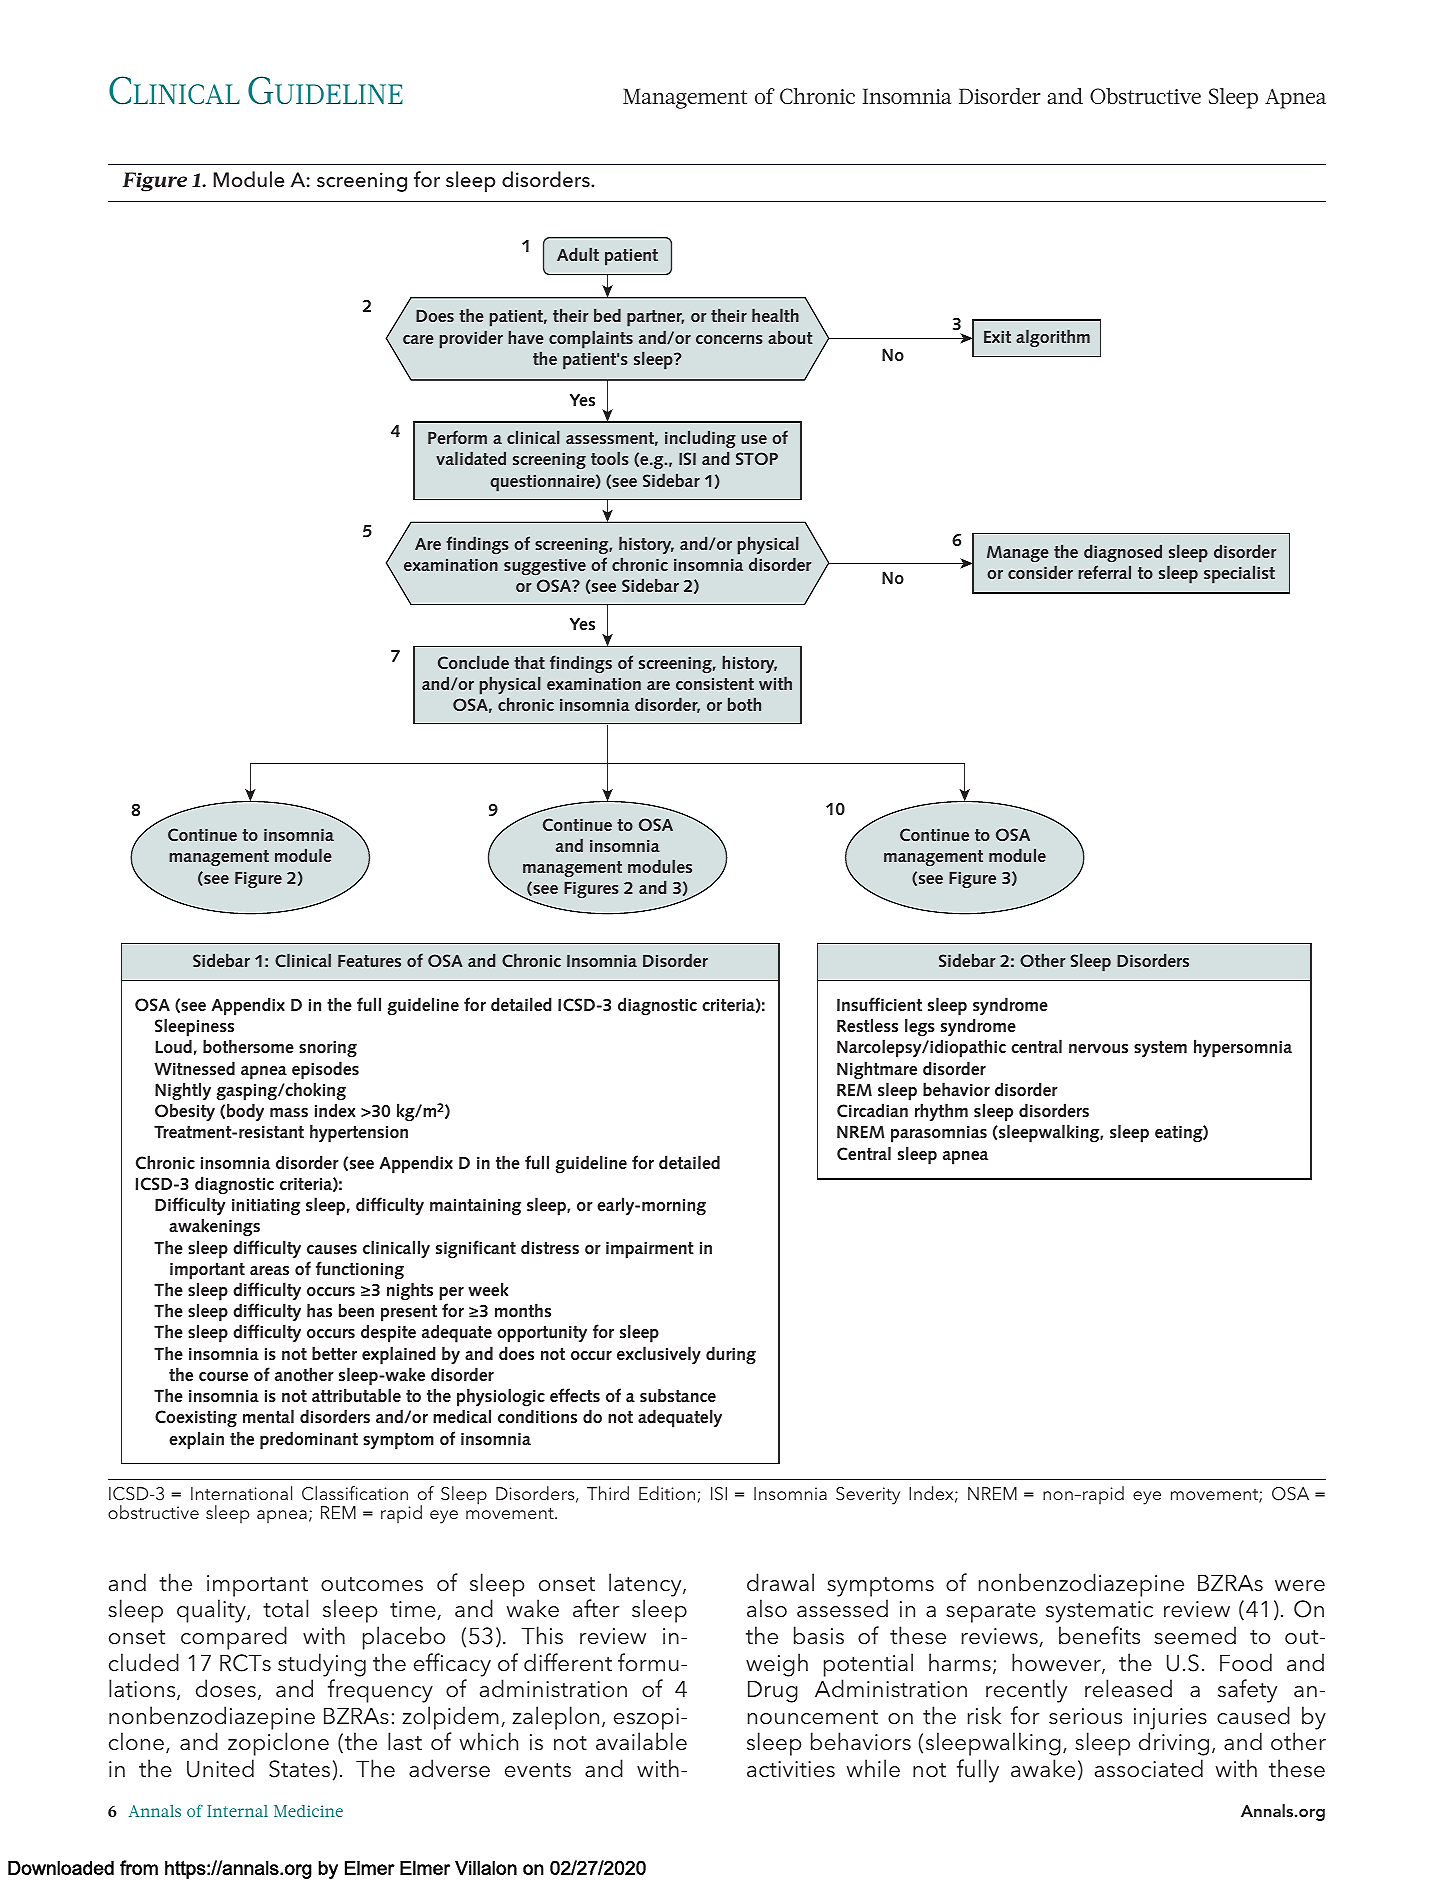 Image resolution: width=1436 pixels, height=1882 pixels. I want to click on Edition, so click(667, 1493).
